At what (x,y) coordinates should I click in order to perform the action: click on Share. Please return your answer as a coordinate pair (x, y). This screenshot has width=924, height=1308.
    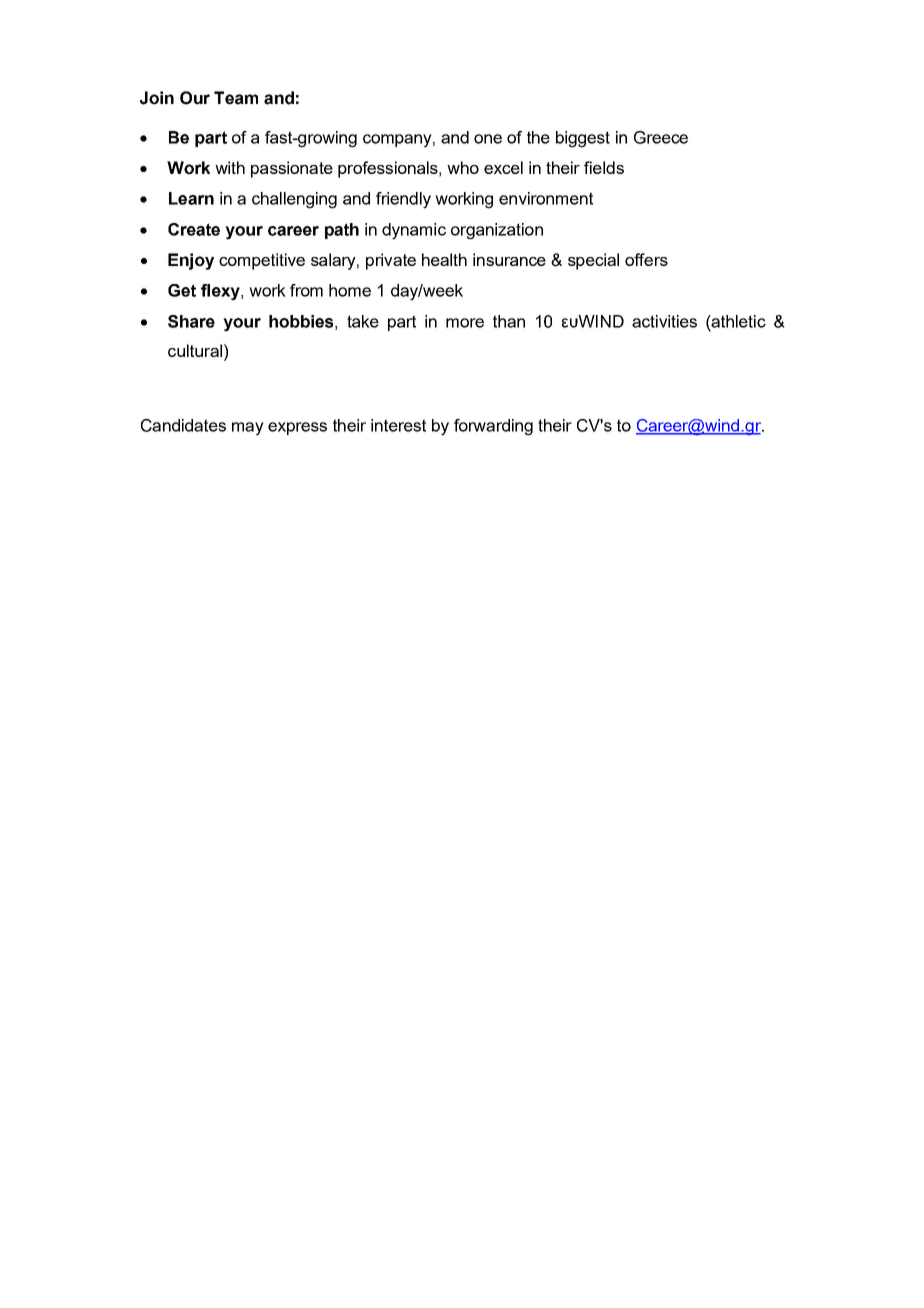
    Looking at the image, I should click on (191, 321).
